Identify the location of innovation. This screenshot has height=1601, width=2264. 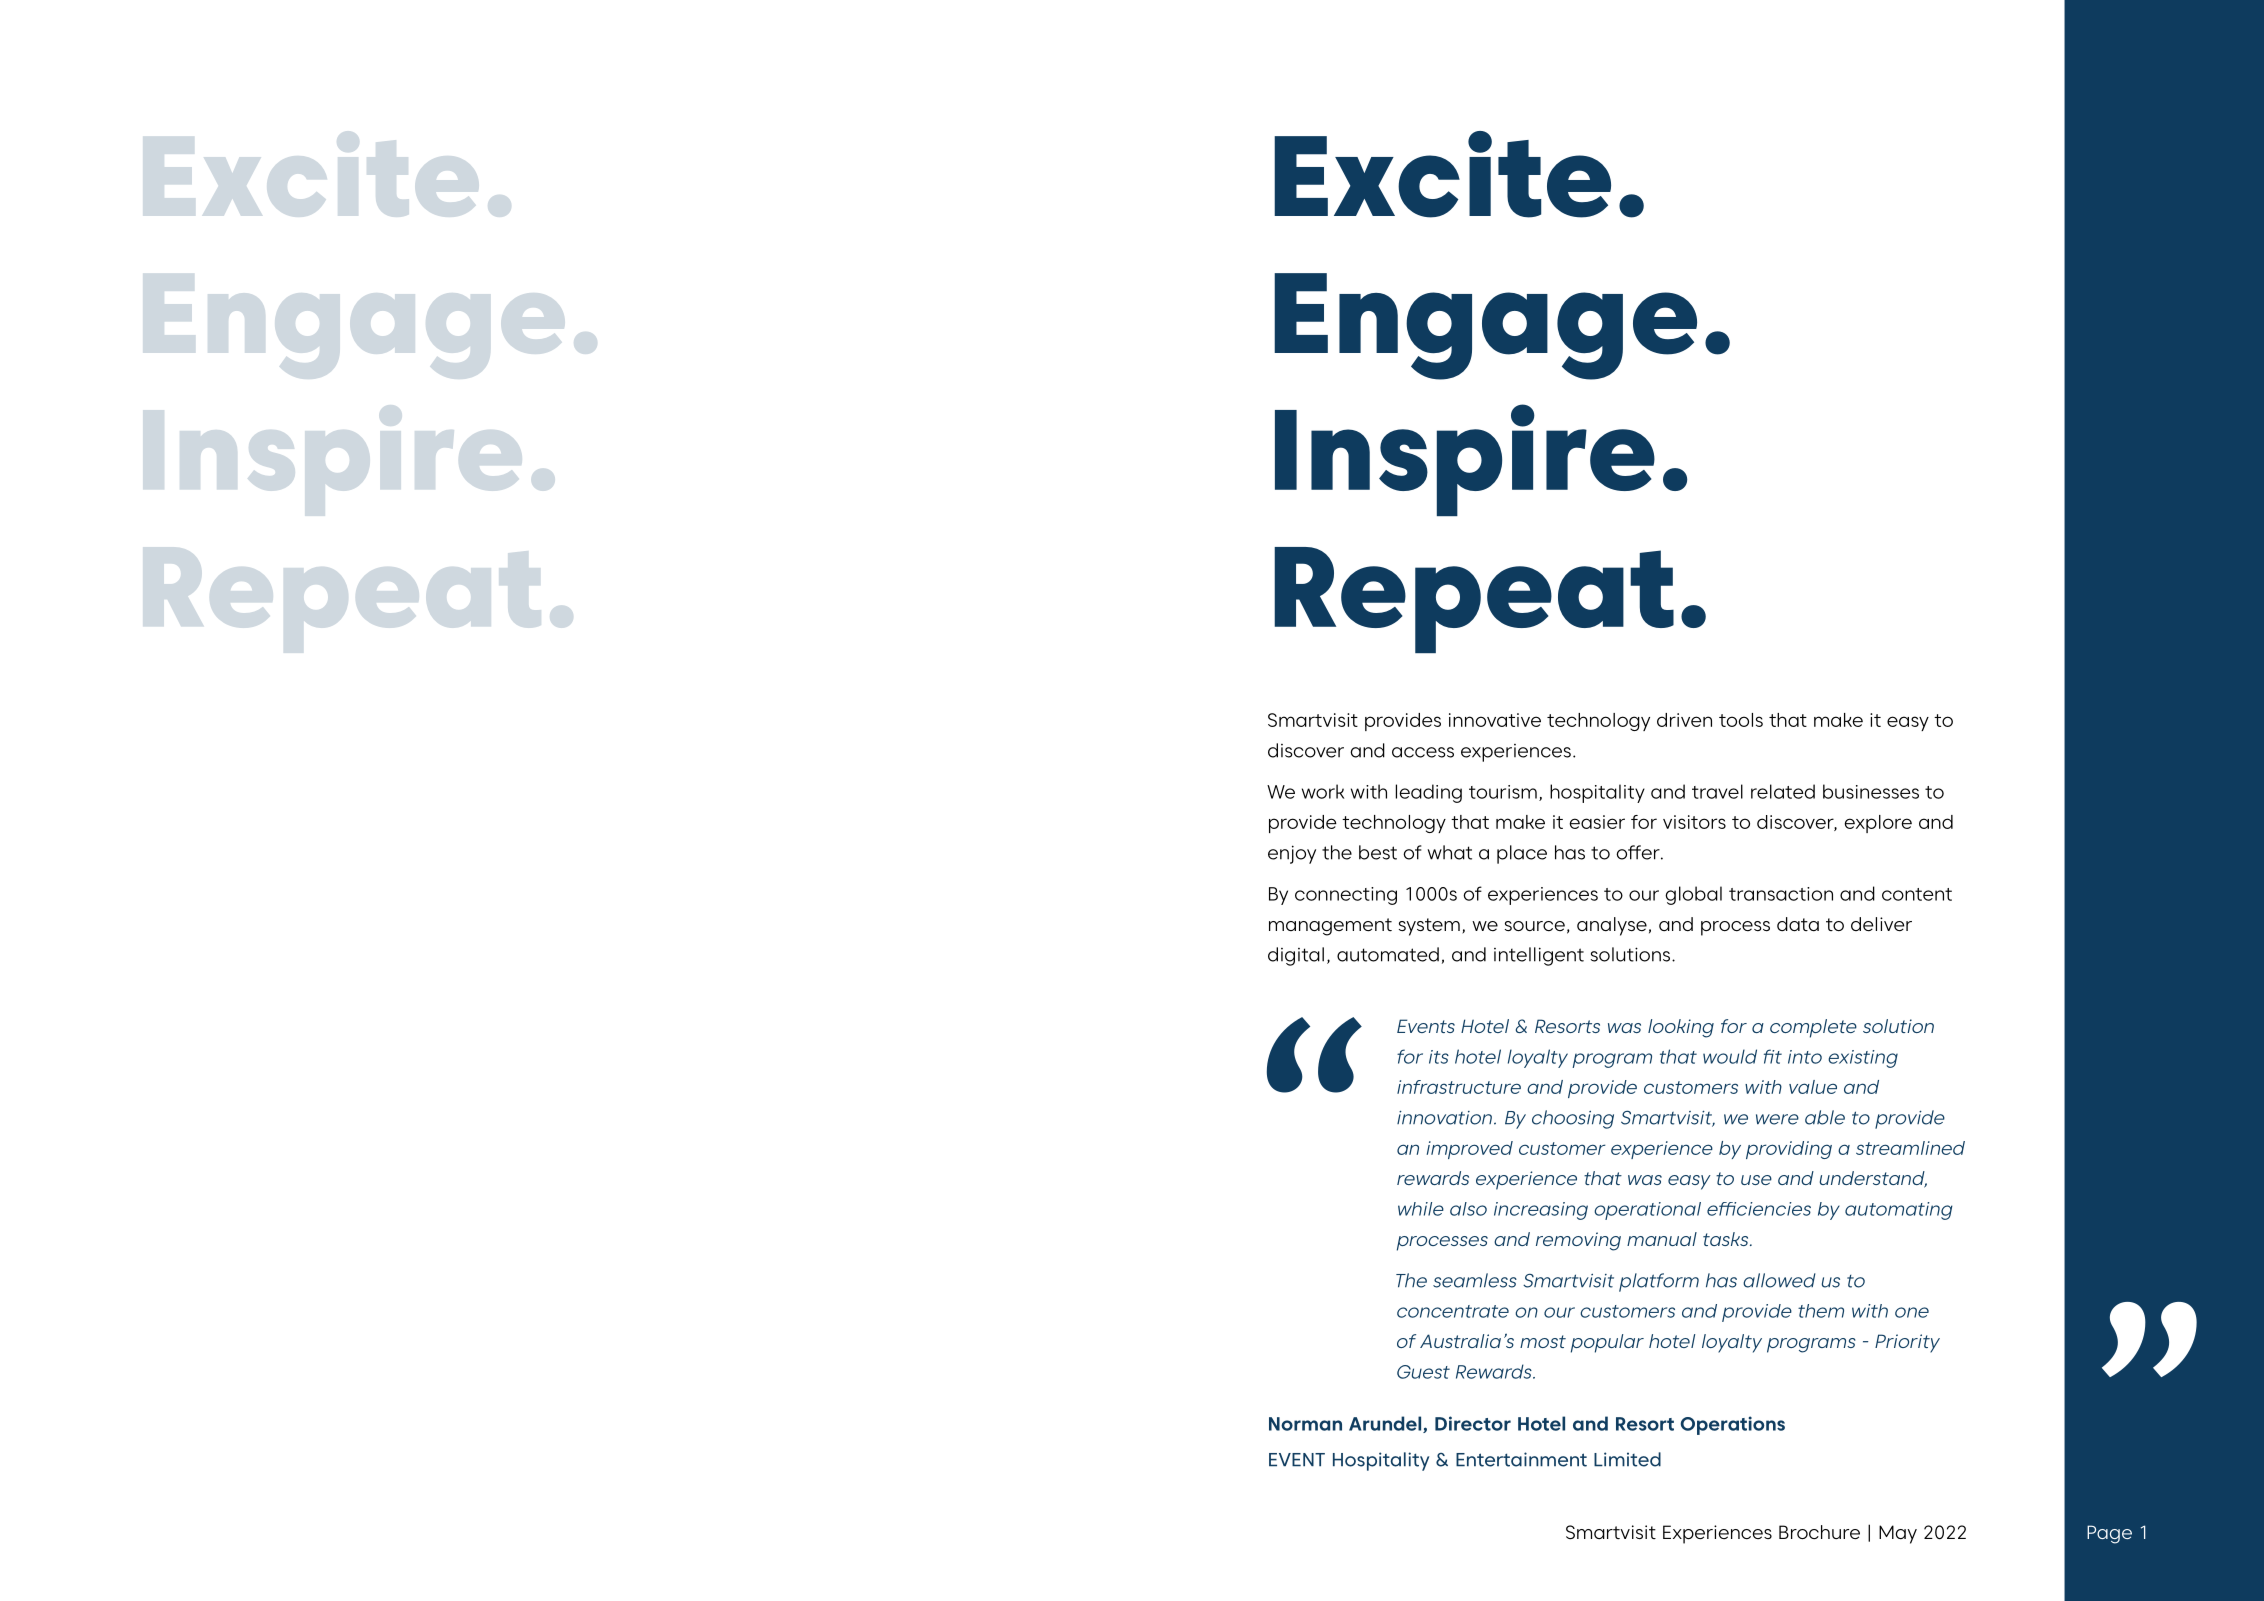
(1446, 1118).
